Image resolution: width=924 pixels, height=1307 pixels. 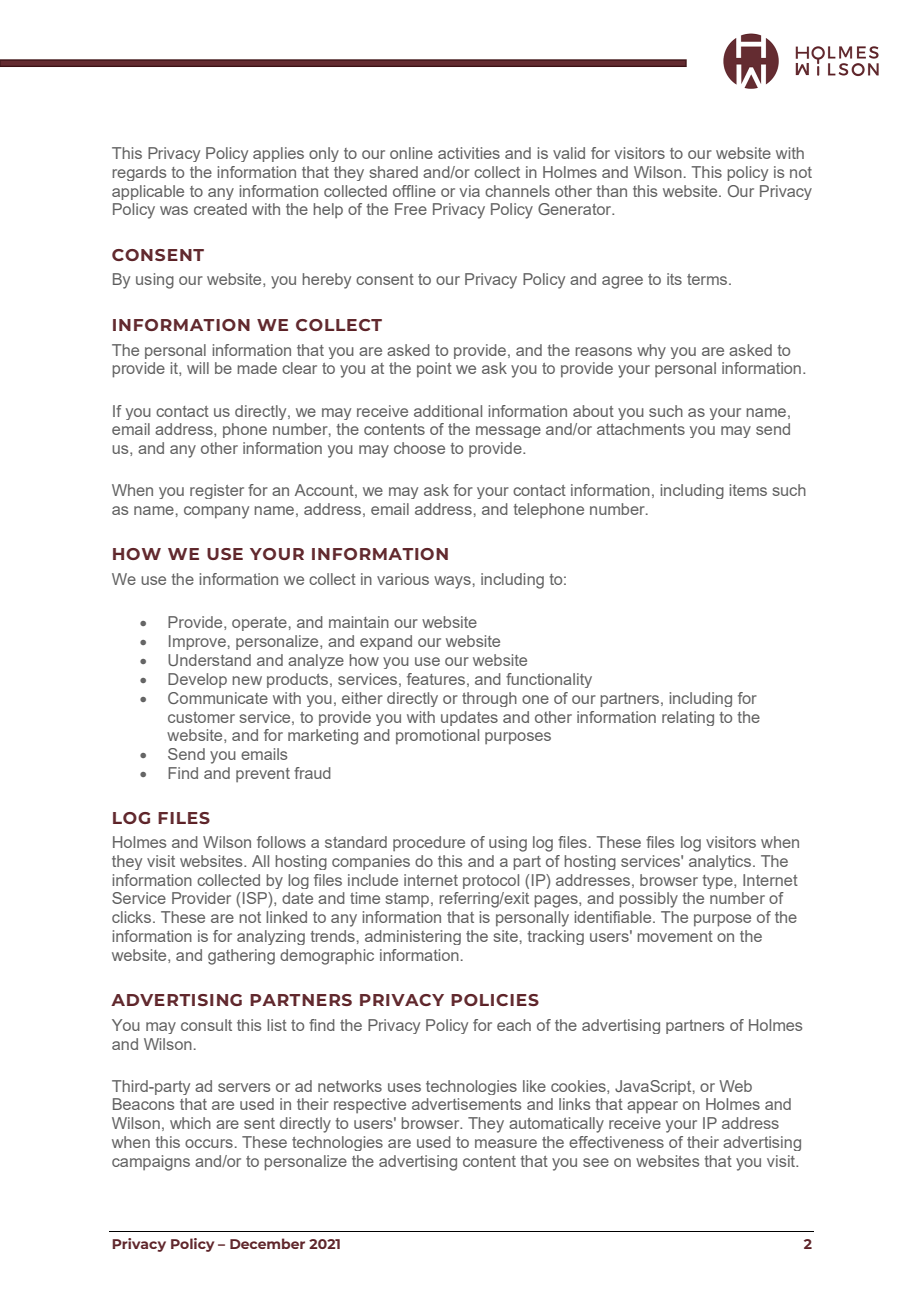 I want to click on see, so click(x=596, y=1162).
